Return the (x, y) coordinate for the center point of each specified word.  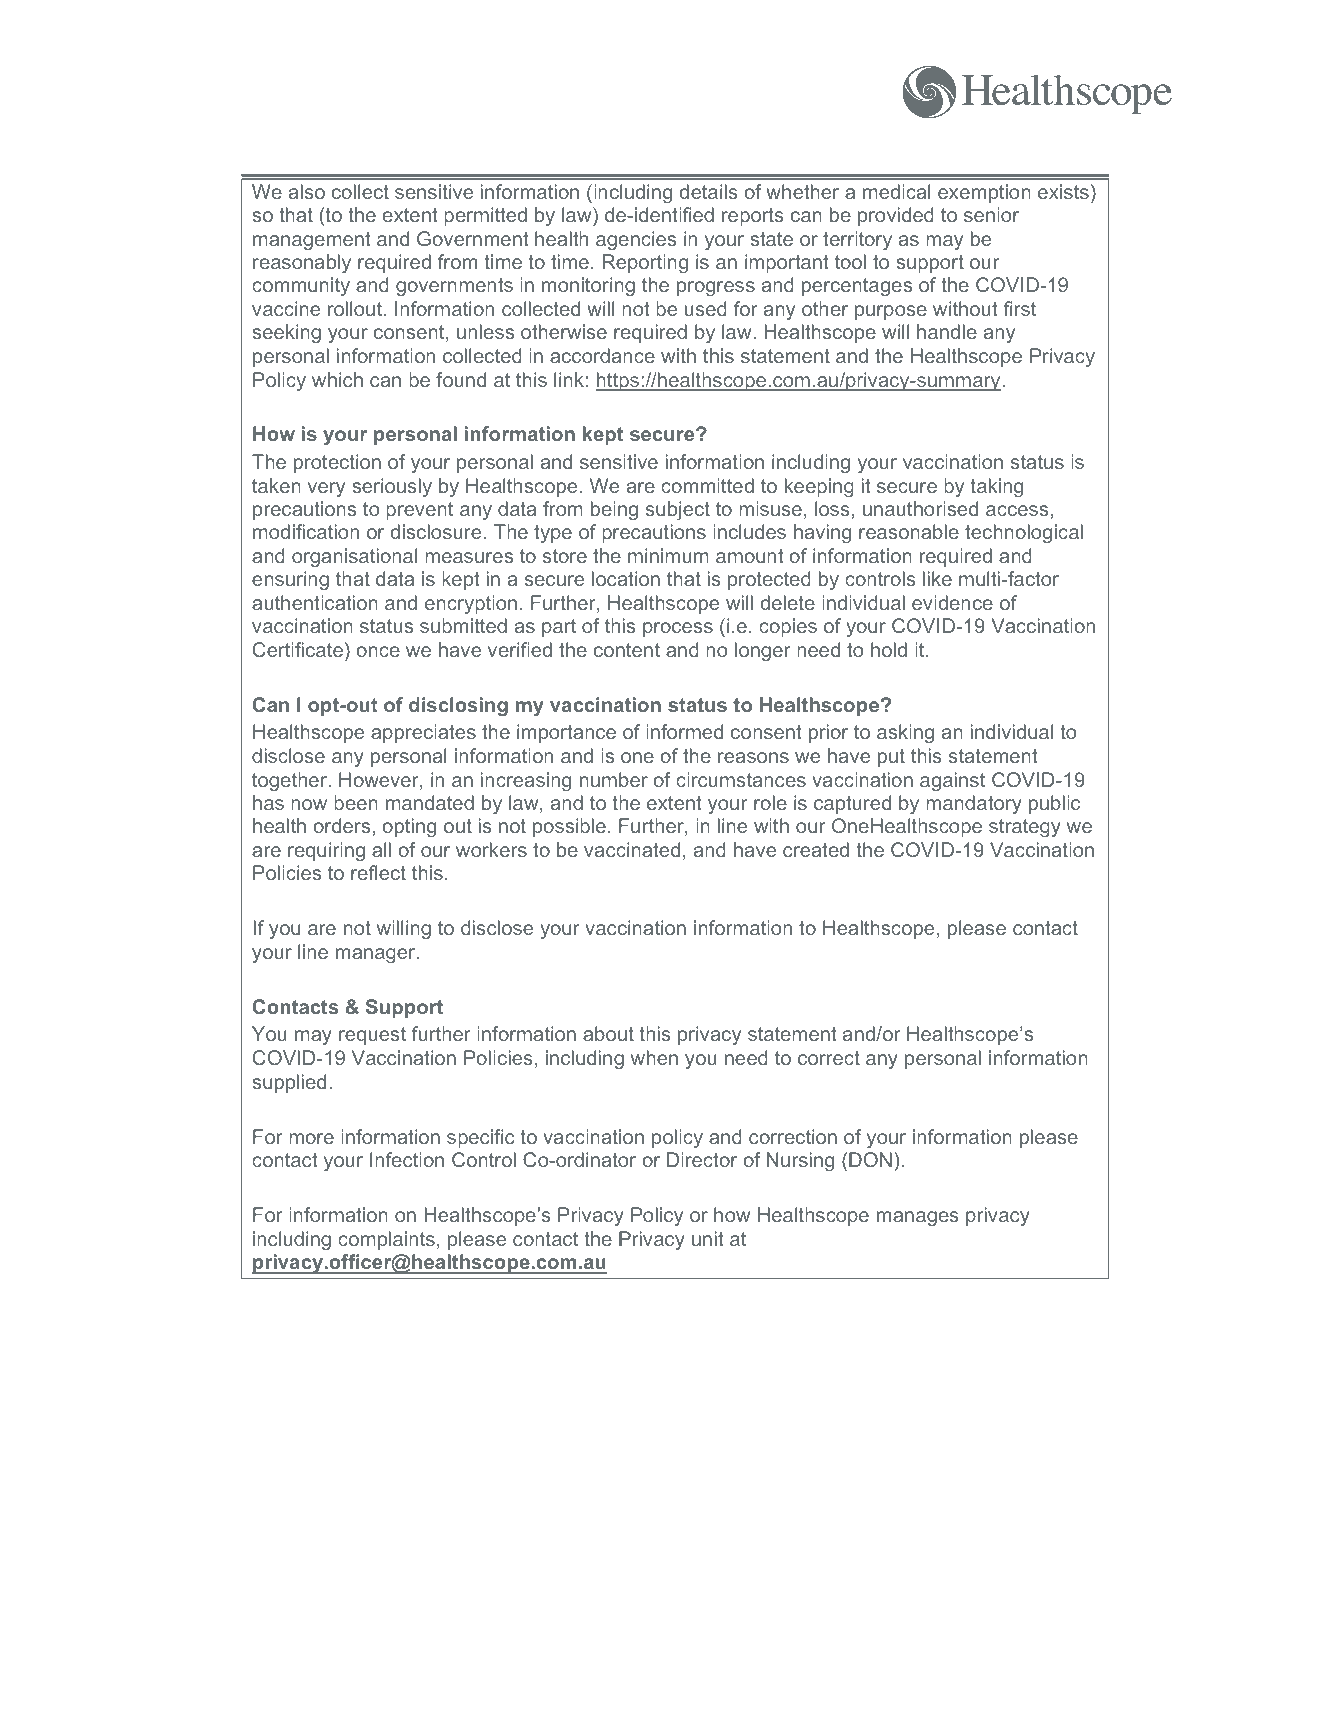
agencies (636, 240)
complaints (386, 1240)
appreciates (423, 733)
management (312, 241)
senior (991, 214)
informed (684, 731)
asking (905, 733)
